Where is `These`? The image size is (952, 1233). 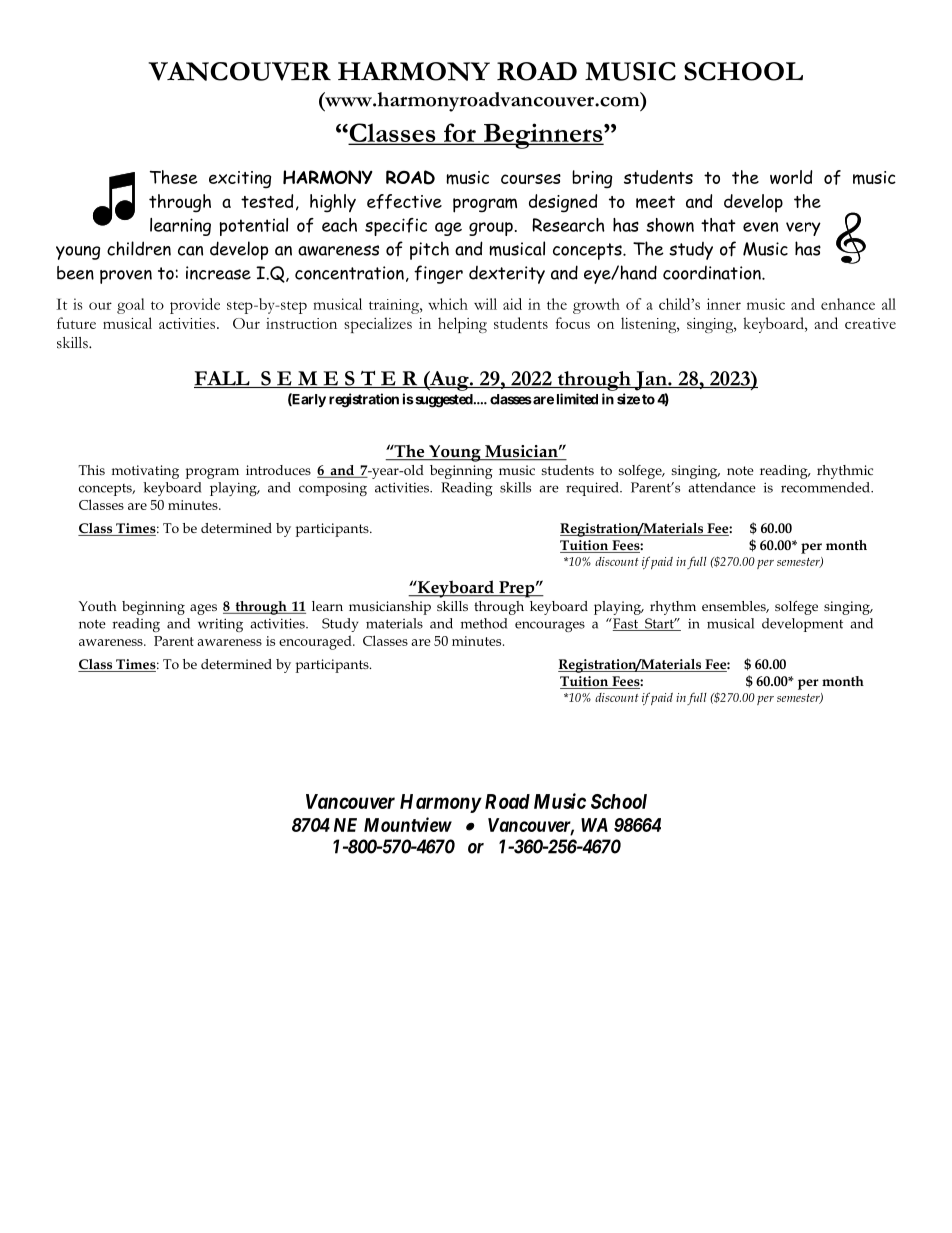
These is located at coordinates (174, 177).
